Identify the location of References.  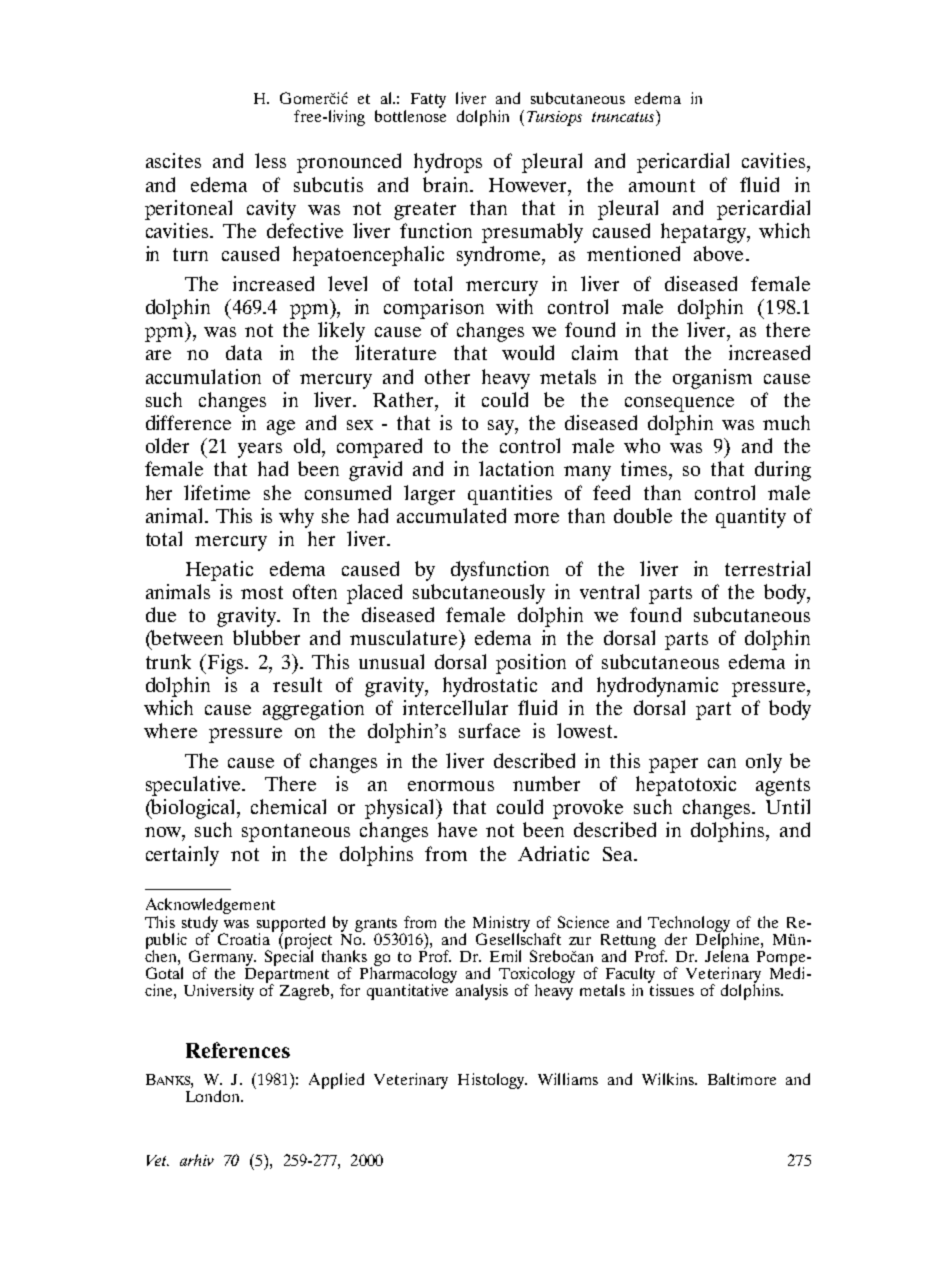
(238, 1050).
